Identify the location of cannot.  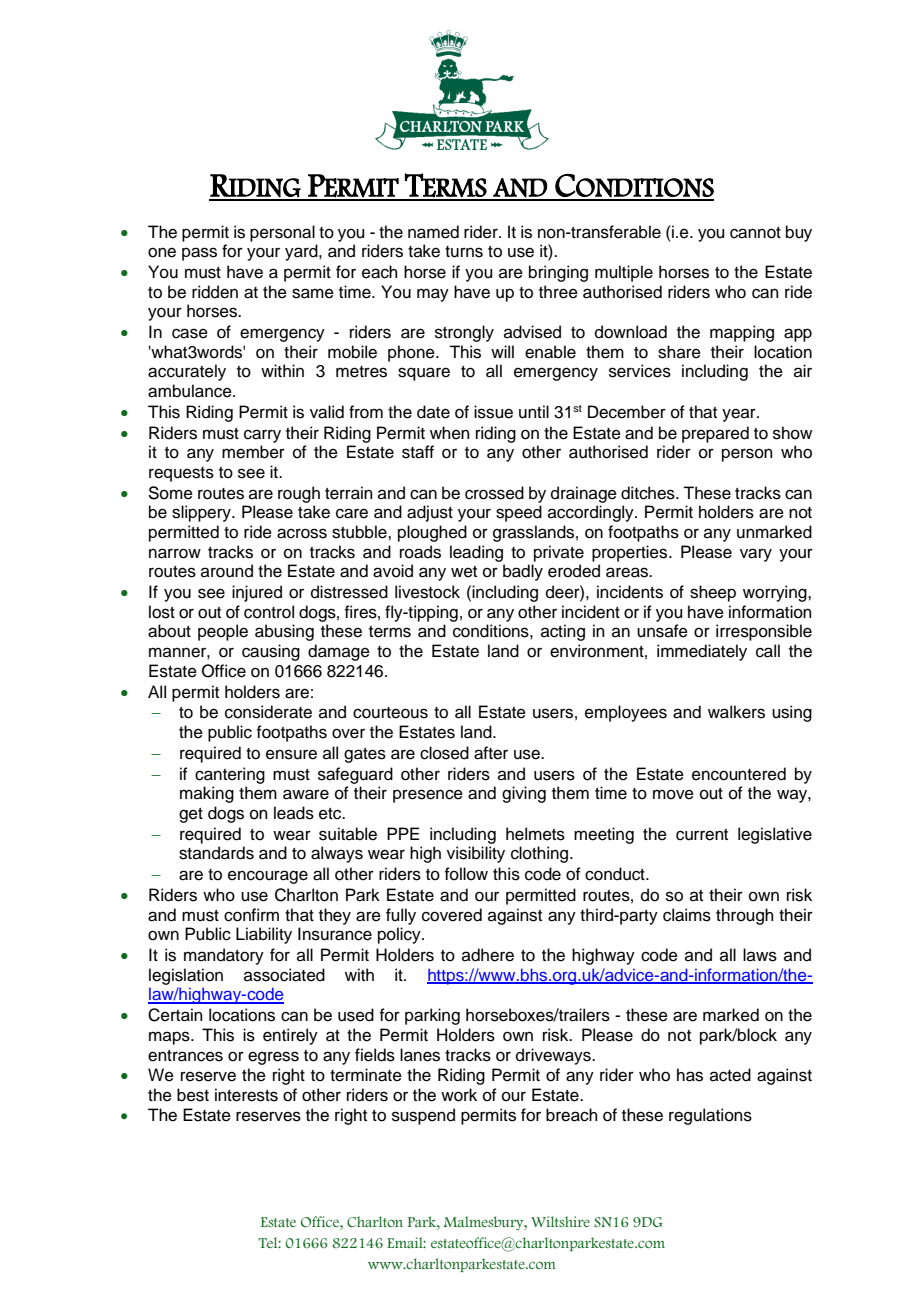
(755, 233).
